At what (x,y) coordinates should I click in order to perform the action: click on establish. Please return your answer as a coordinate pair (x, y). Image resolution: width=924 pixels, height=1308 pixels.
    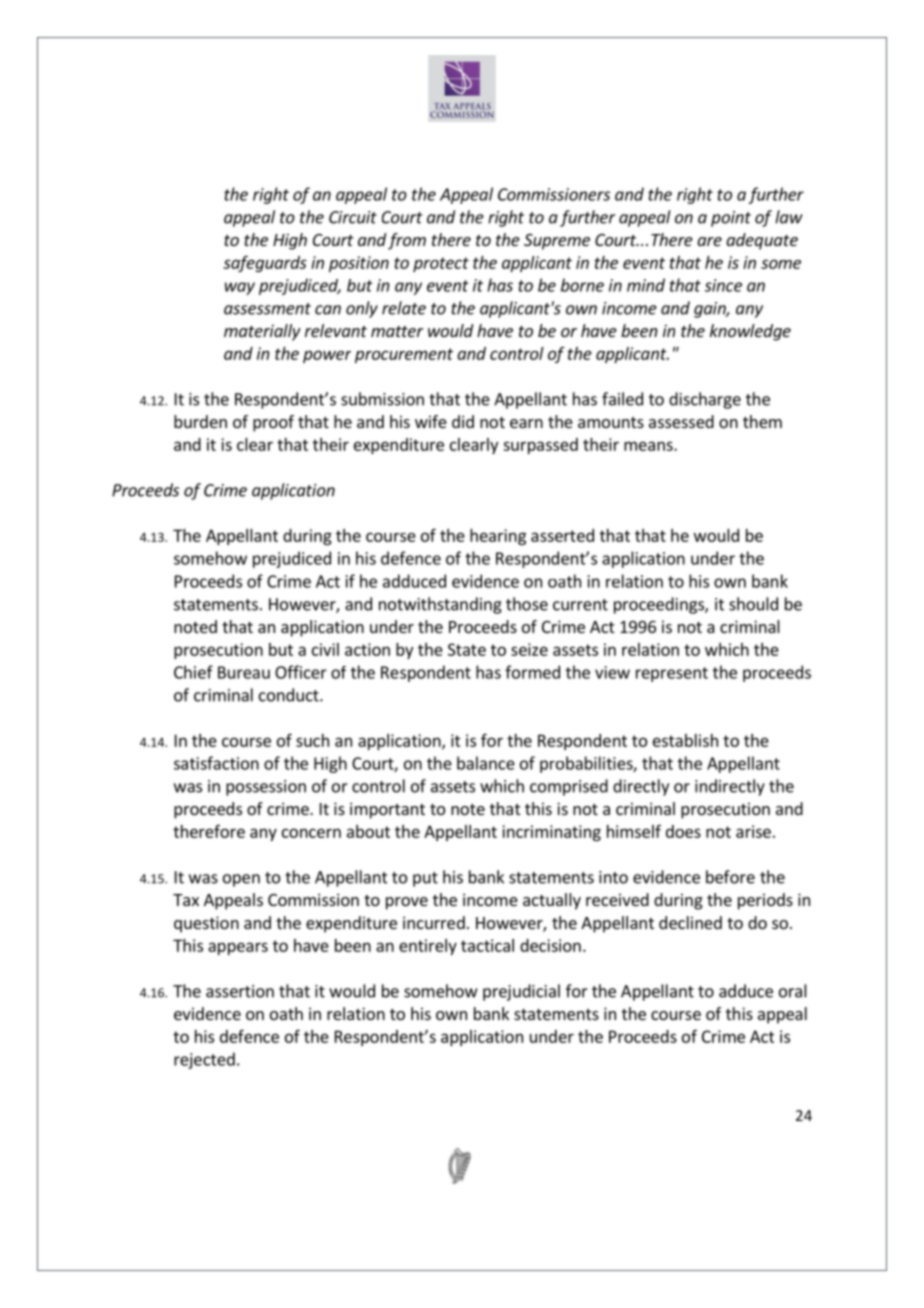
    Looking at the image, I should click on (685, 740).
